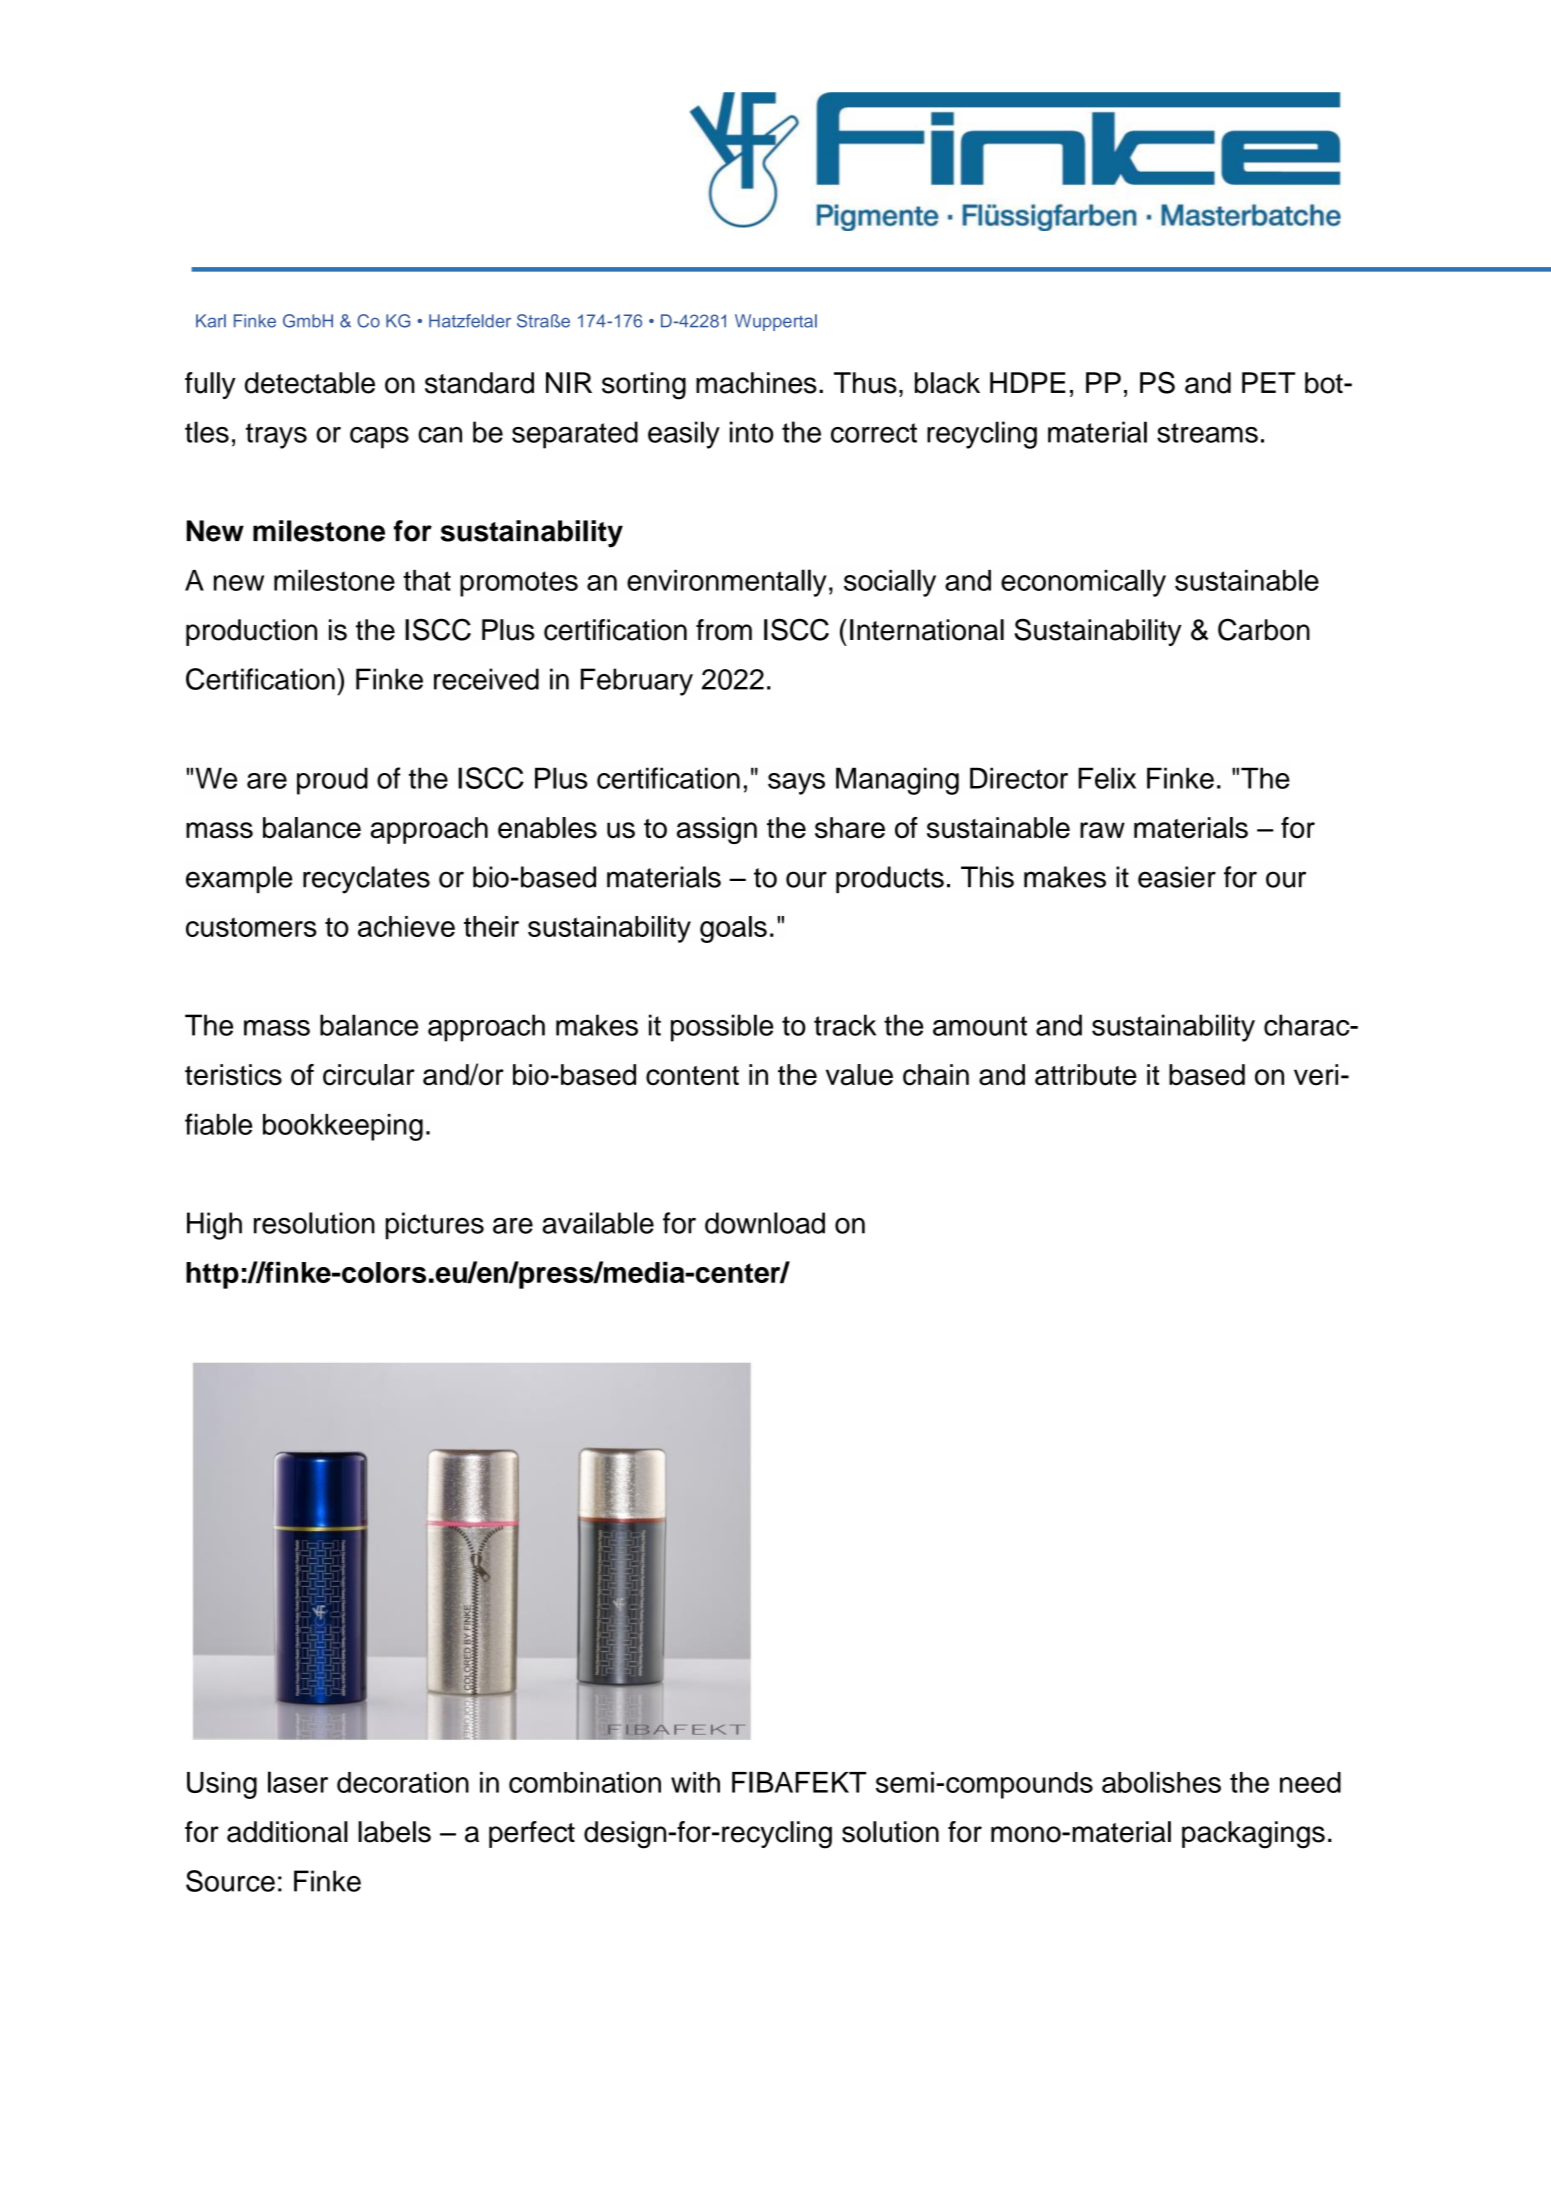  I want to click on Felix, so click(1107, 778).
